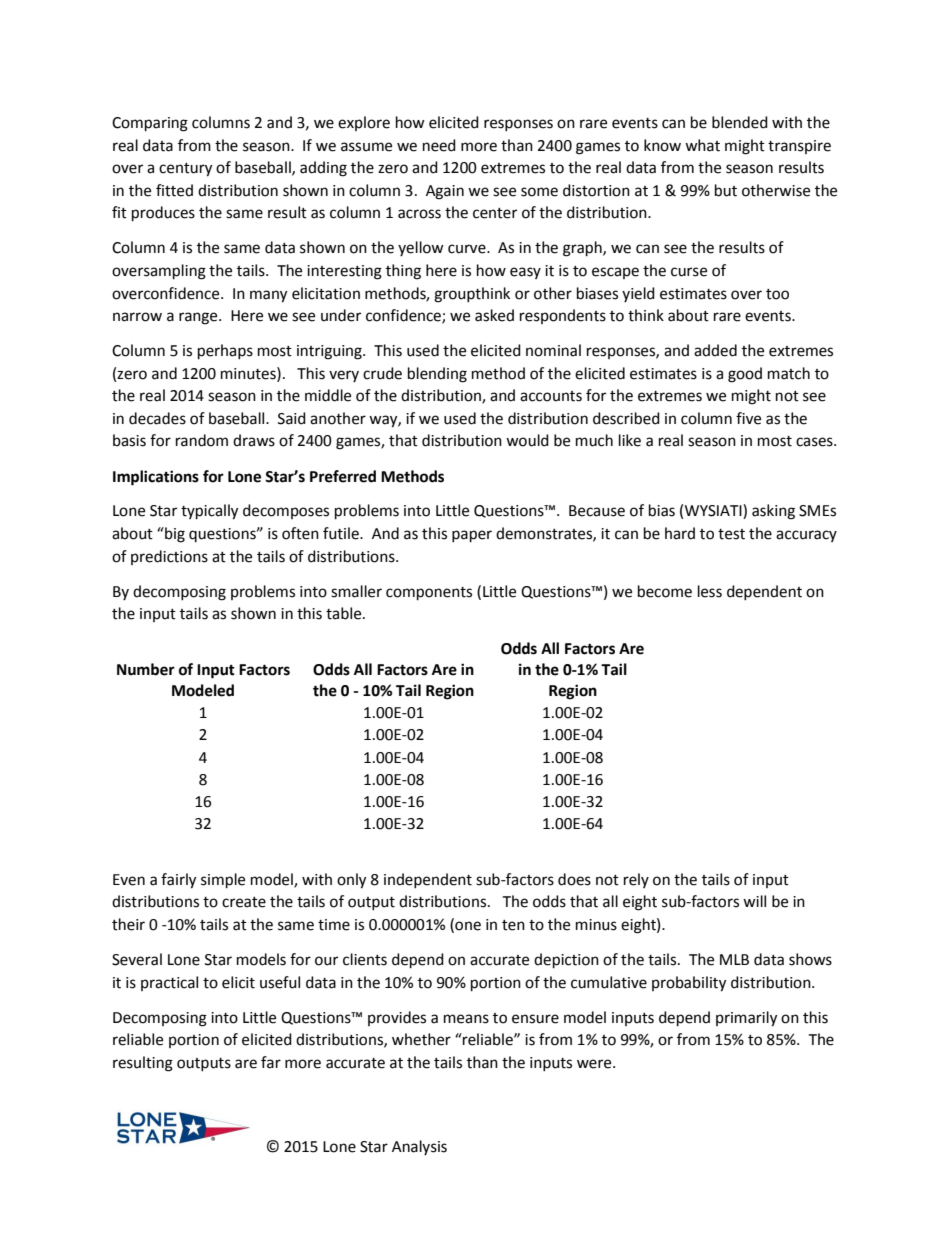 Image resolution: width=952 pixels, height=1233 pixels. What do you see at coordinates (566, 961) in the page?
I see `depiction` at bounding box center [566, 961].
